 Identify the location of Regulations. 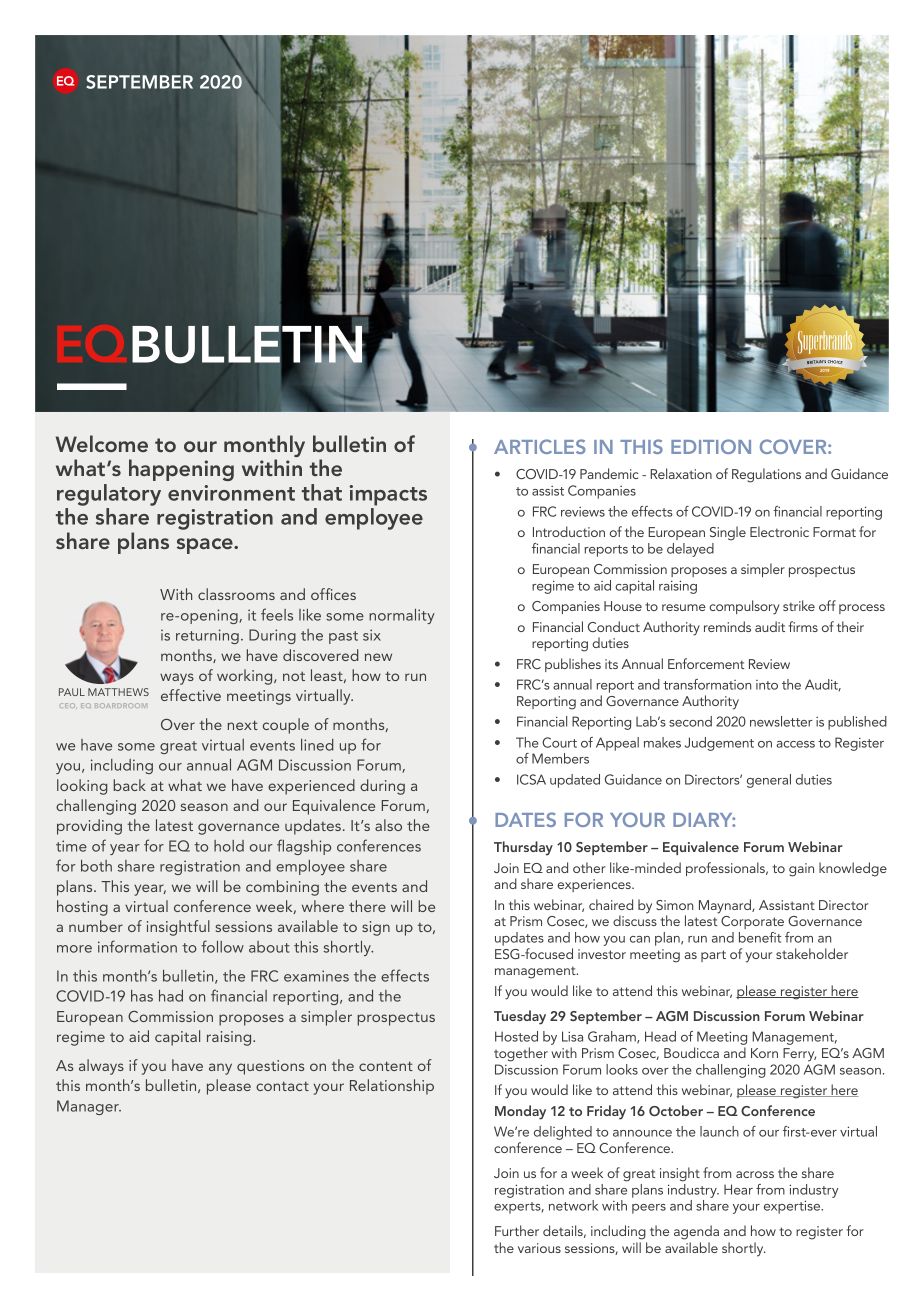
(766, 475).
